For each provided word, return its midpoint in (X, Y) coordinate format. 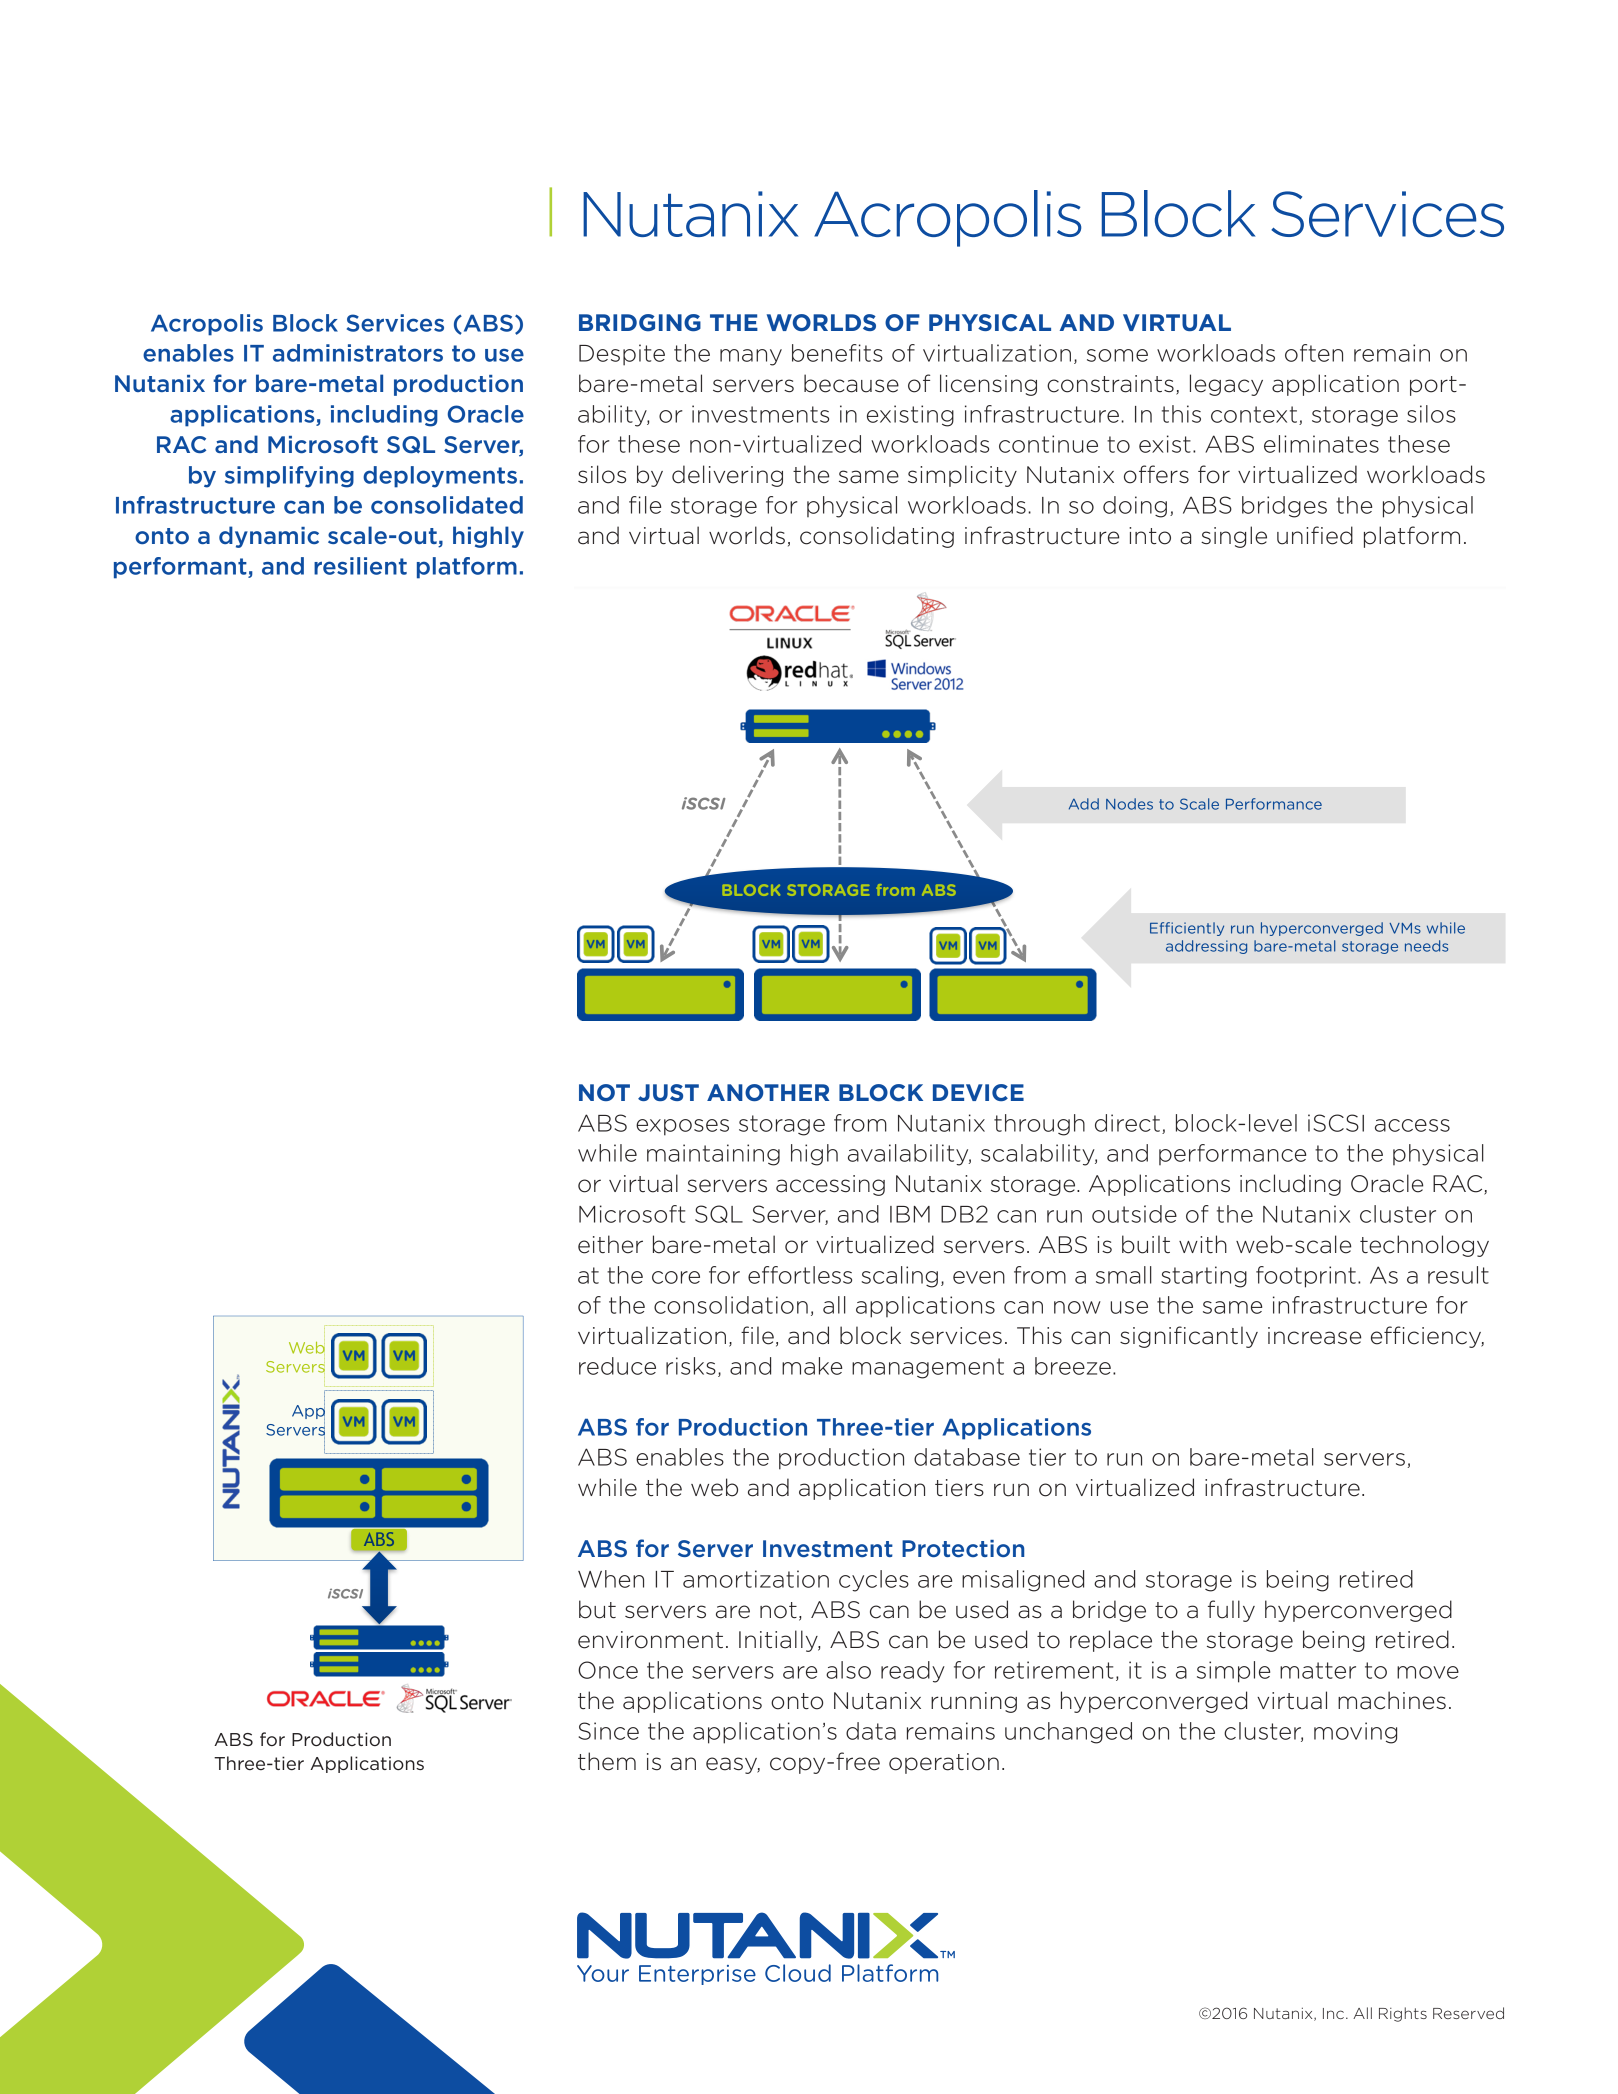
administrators (358, 353)
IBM (910, 1214)
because (851, 383)
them (607, 1761)
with (1203, 1244)
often (1314, 353)
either (610, 1244)
